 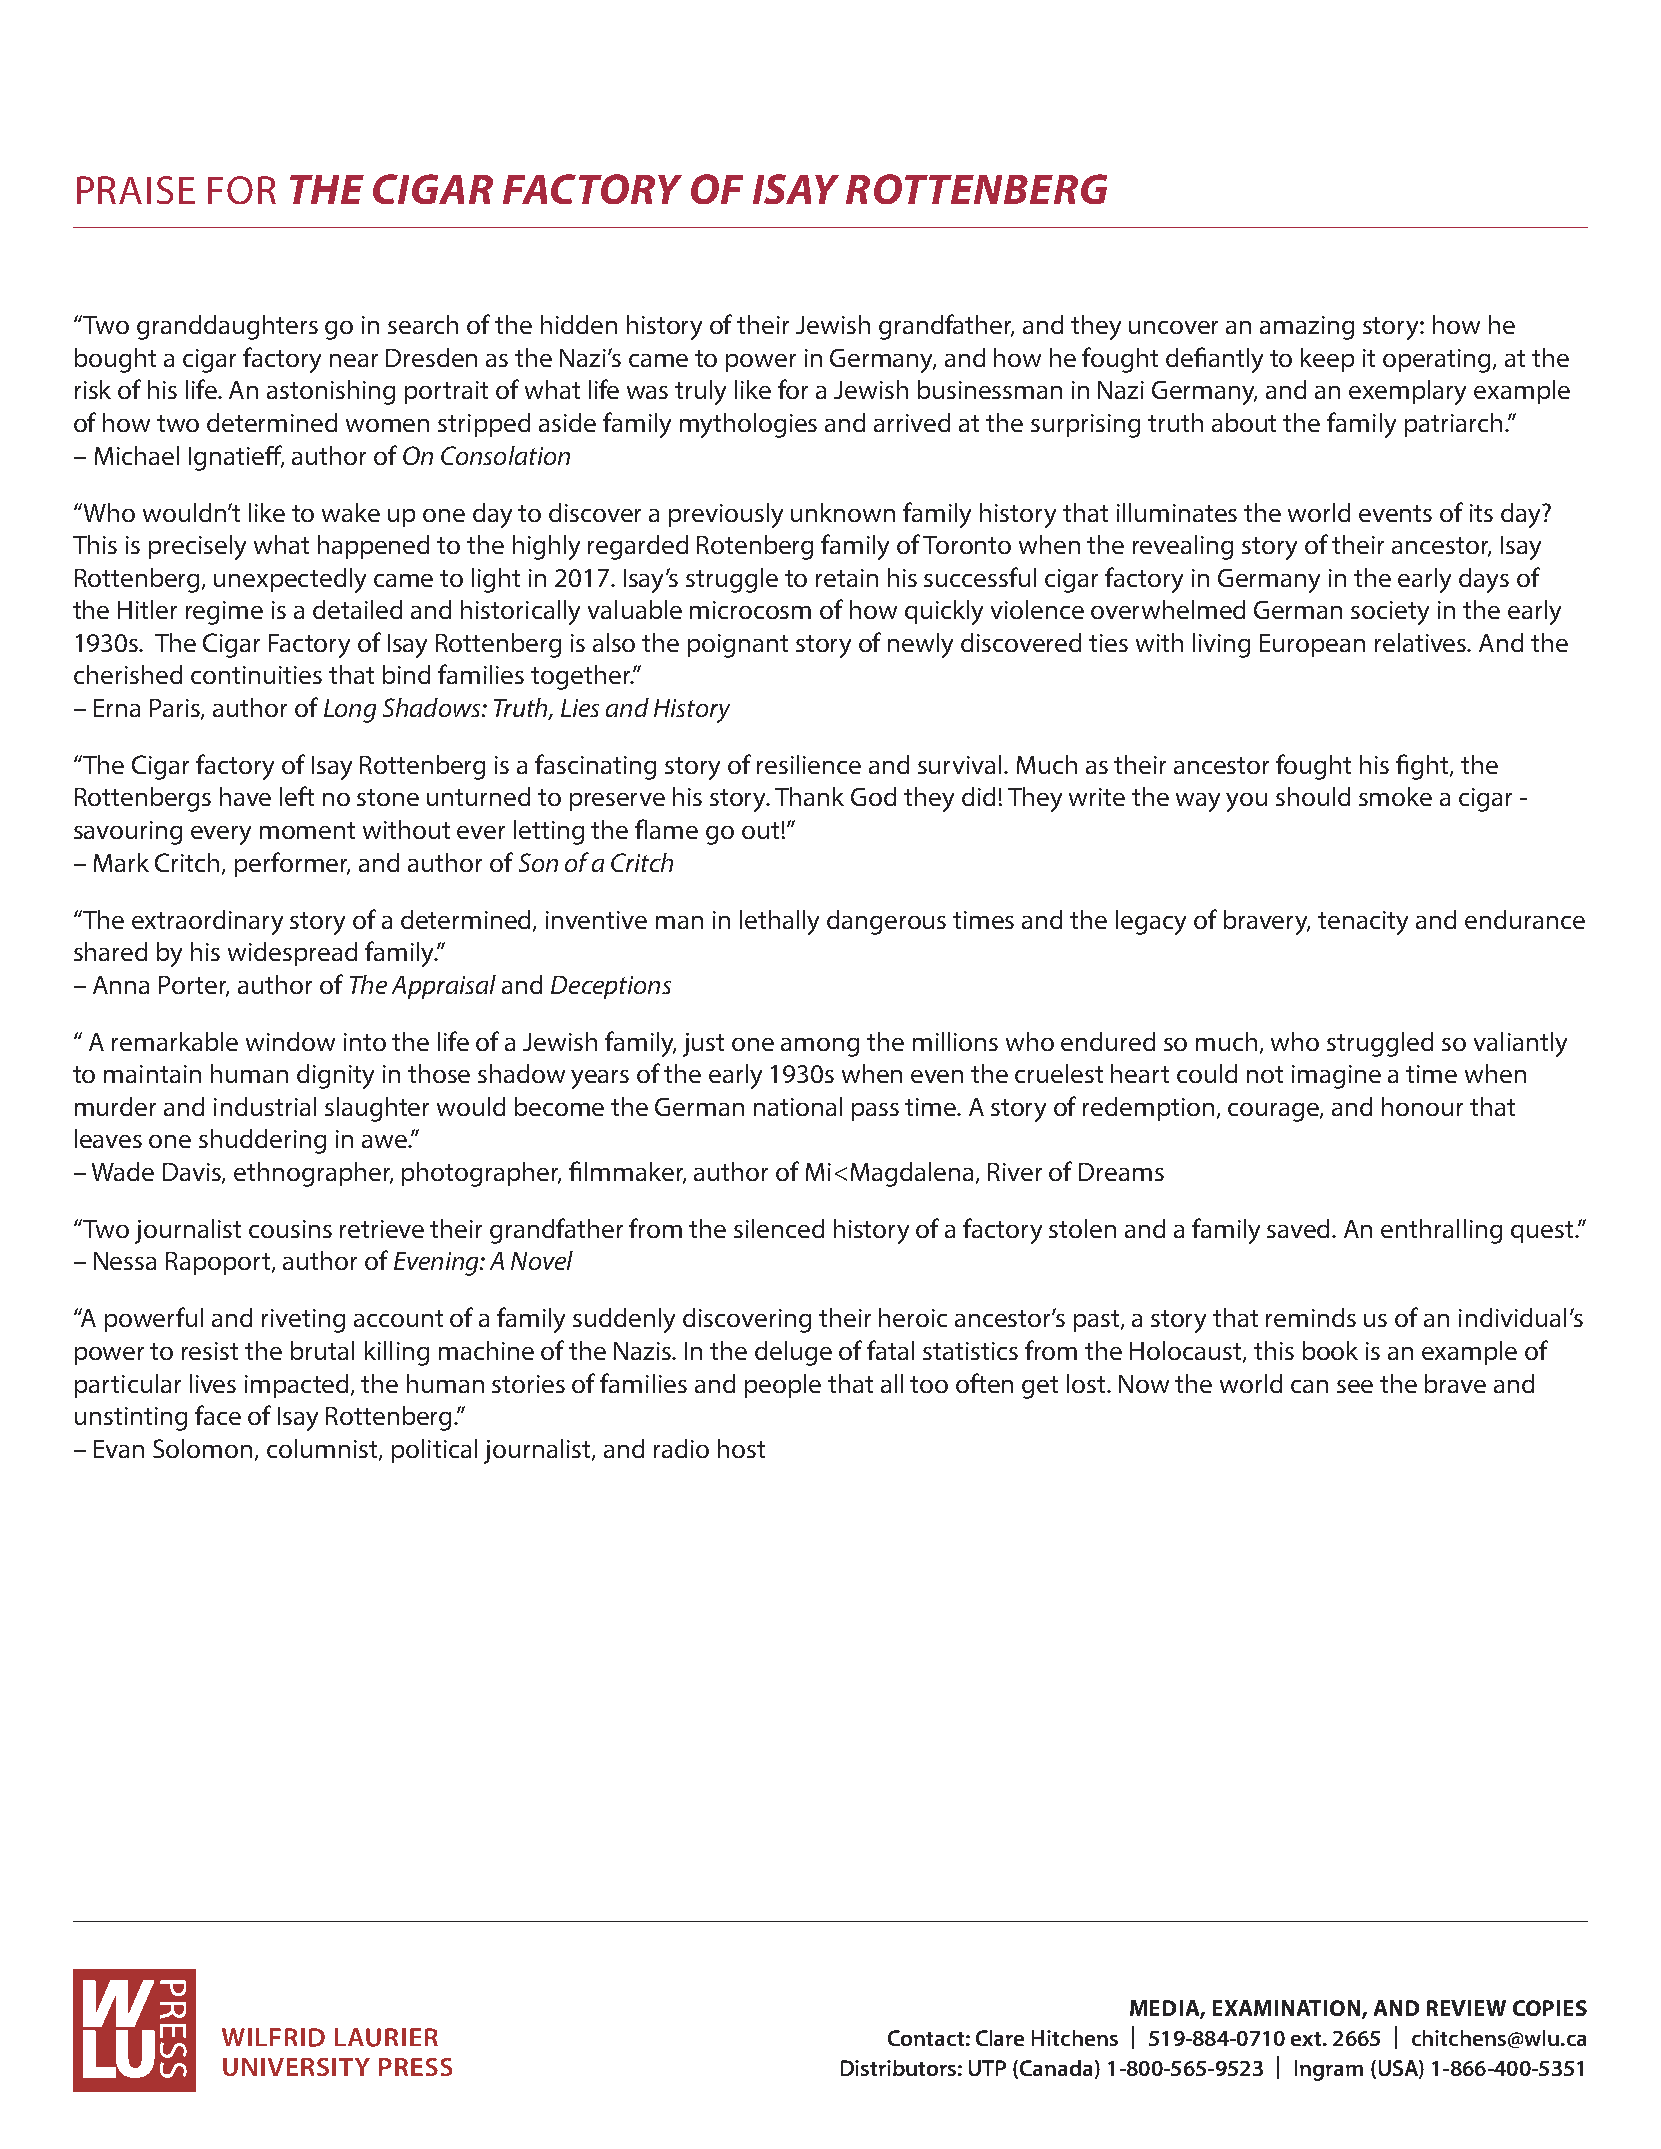 I want to click on Long, so click(x=350, y=711).
